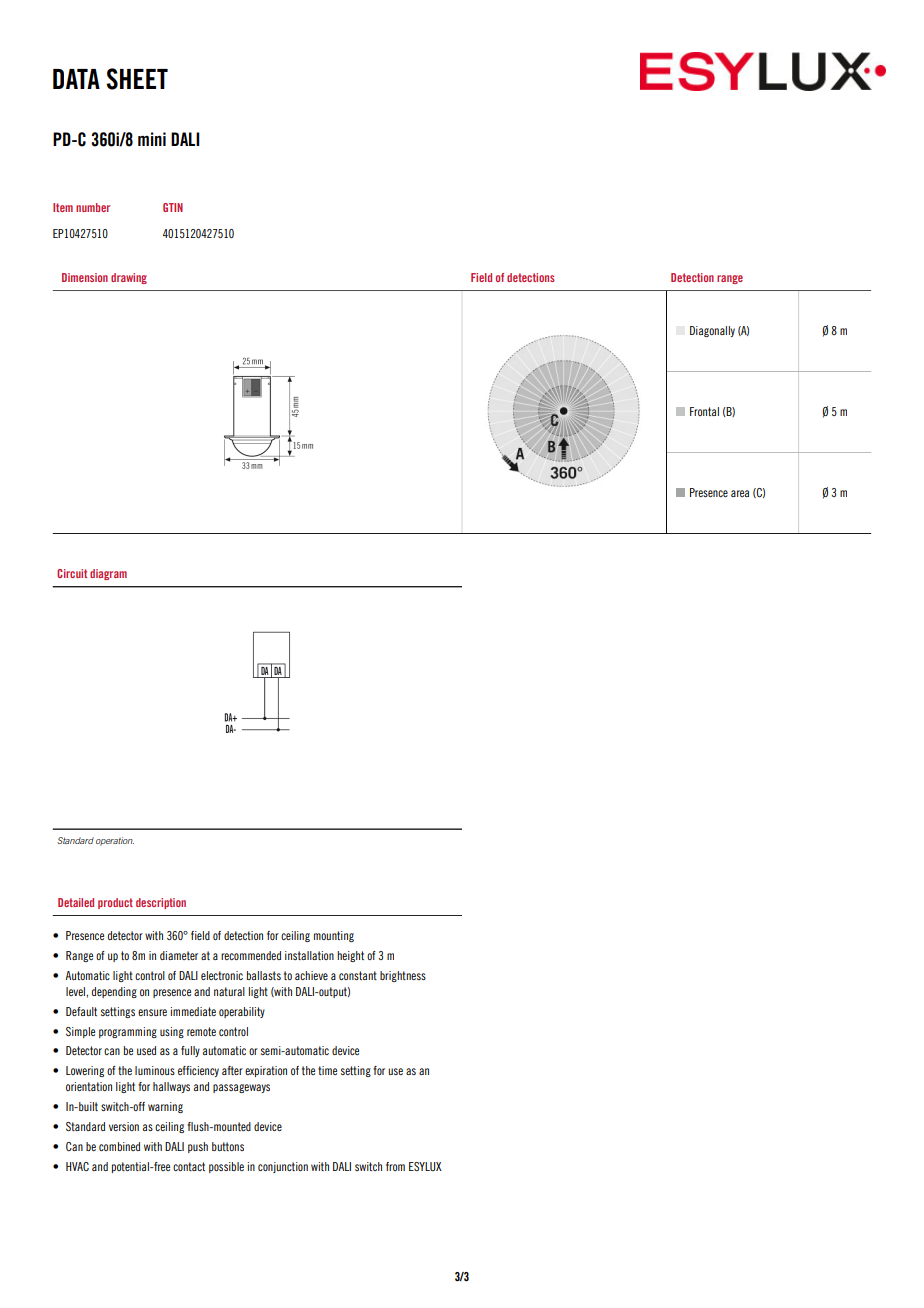  I want to click on area, so click(740, 493).
